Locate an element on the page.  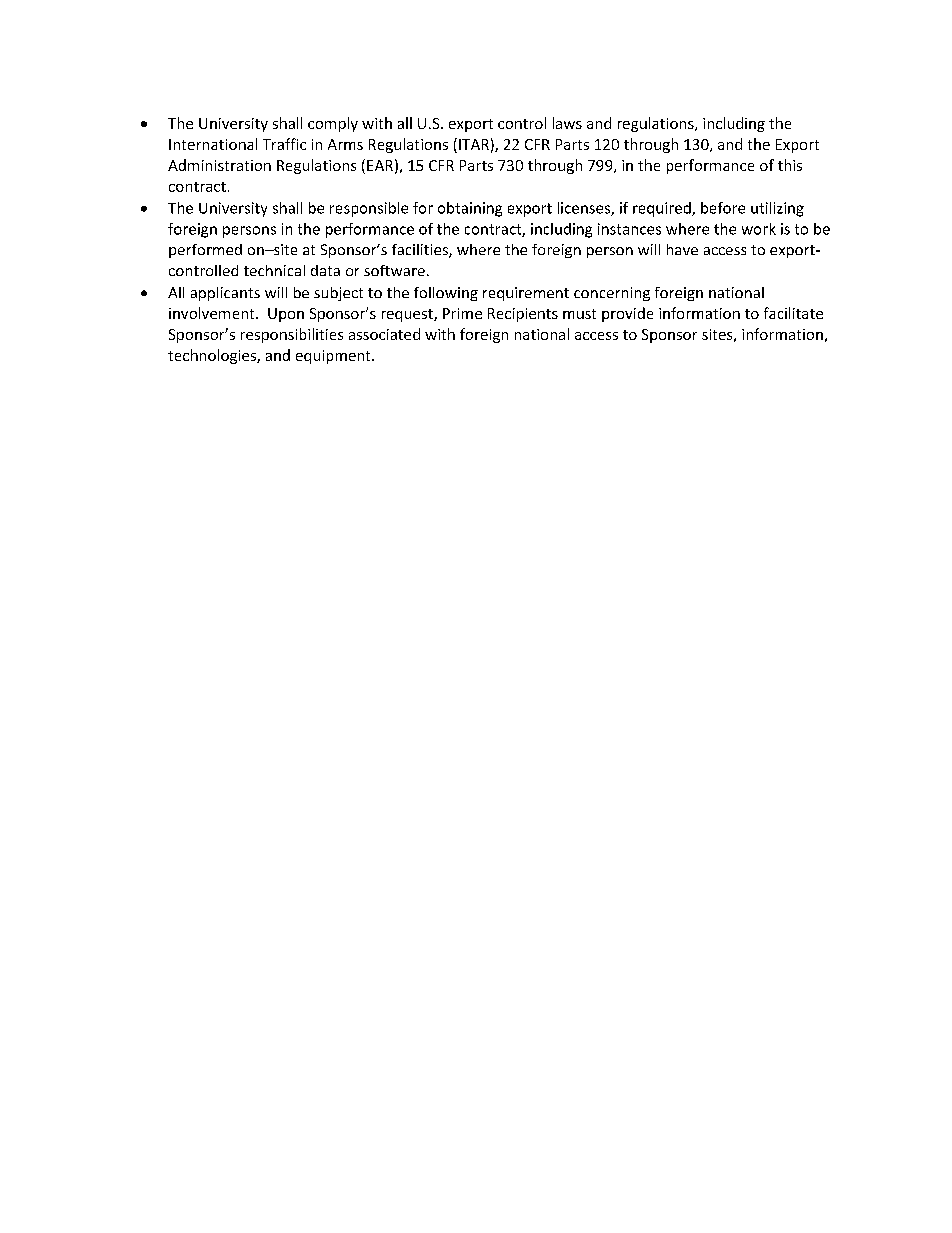
comply is located at coordinates (333, 124).
